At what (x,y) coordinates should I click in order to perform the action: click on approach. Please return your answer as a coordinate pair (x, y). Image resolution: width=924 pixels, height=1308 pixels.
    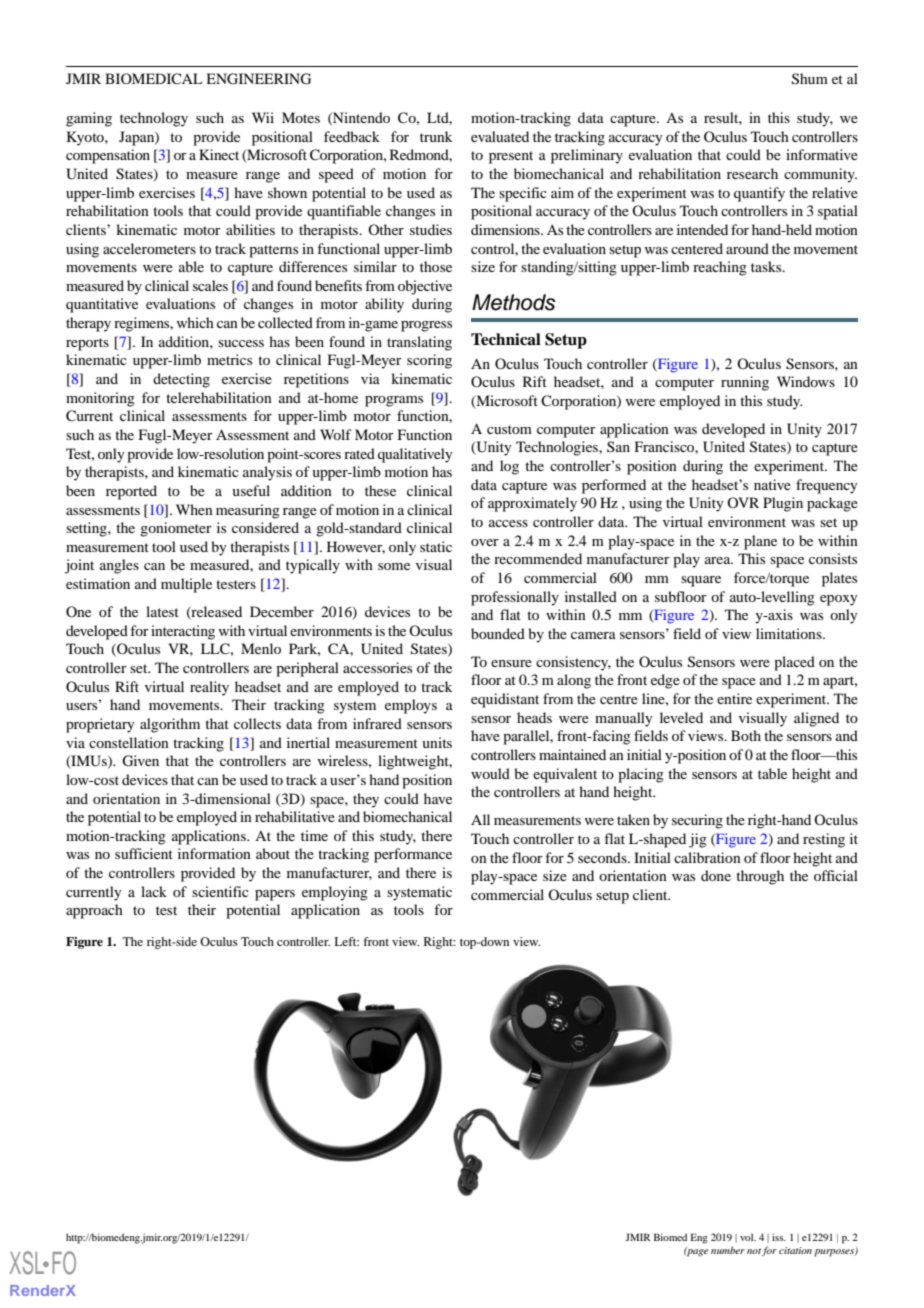
    Looking at the image, I should click on (94, 911).
